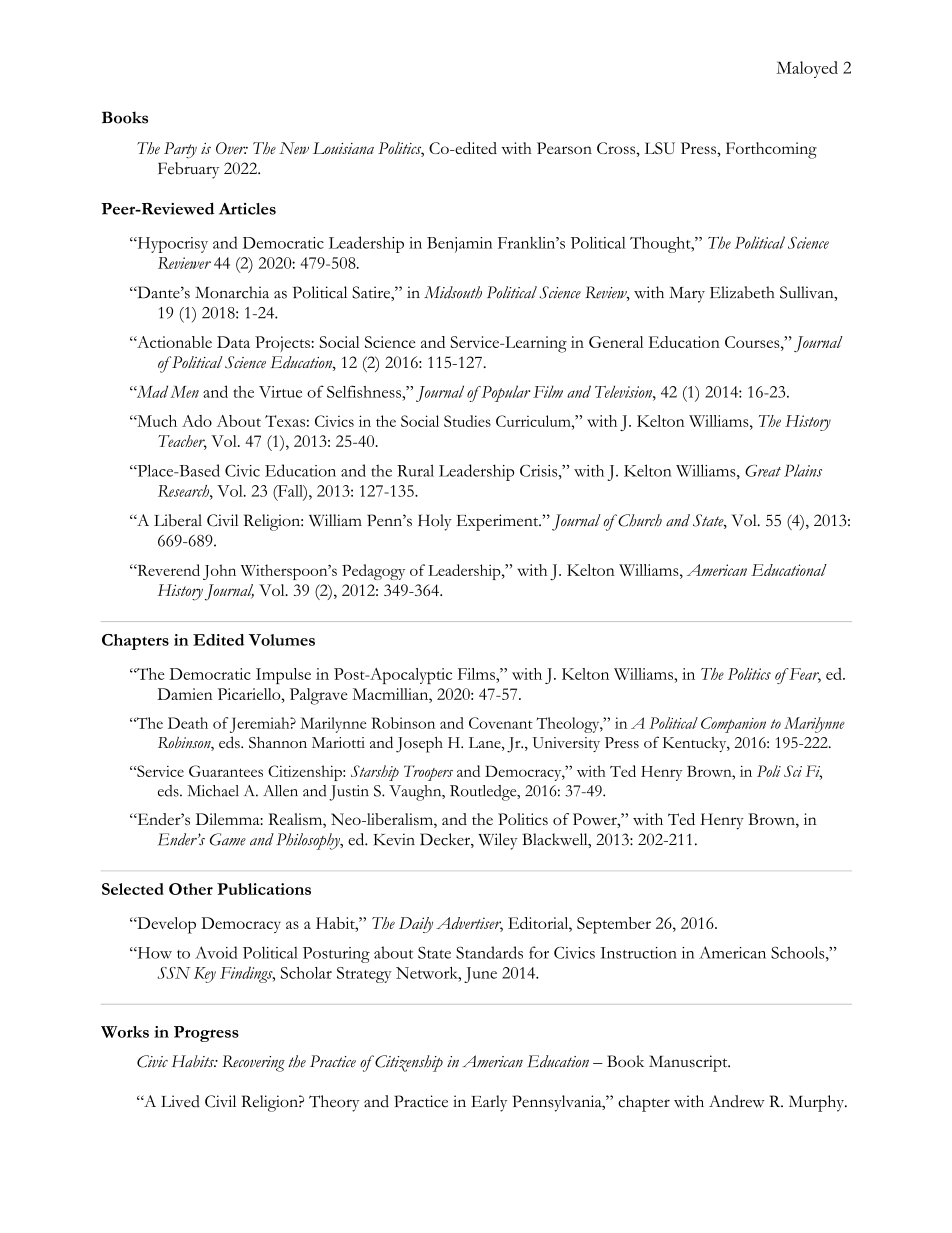  Describe the element at coordinates (188, 170) in the document. I see `February` at that location.
